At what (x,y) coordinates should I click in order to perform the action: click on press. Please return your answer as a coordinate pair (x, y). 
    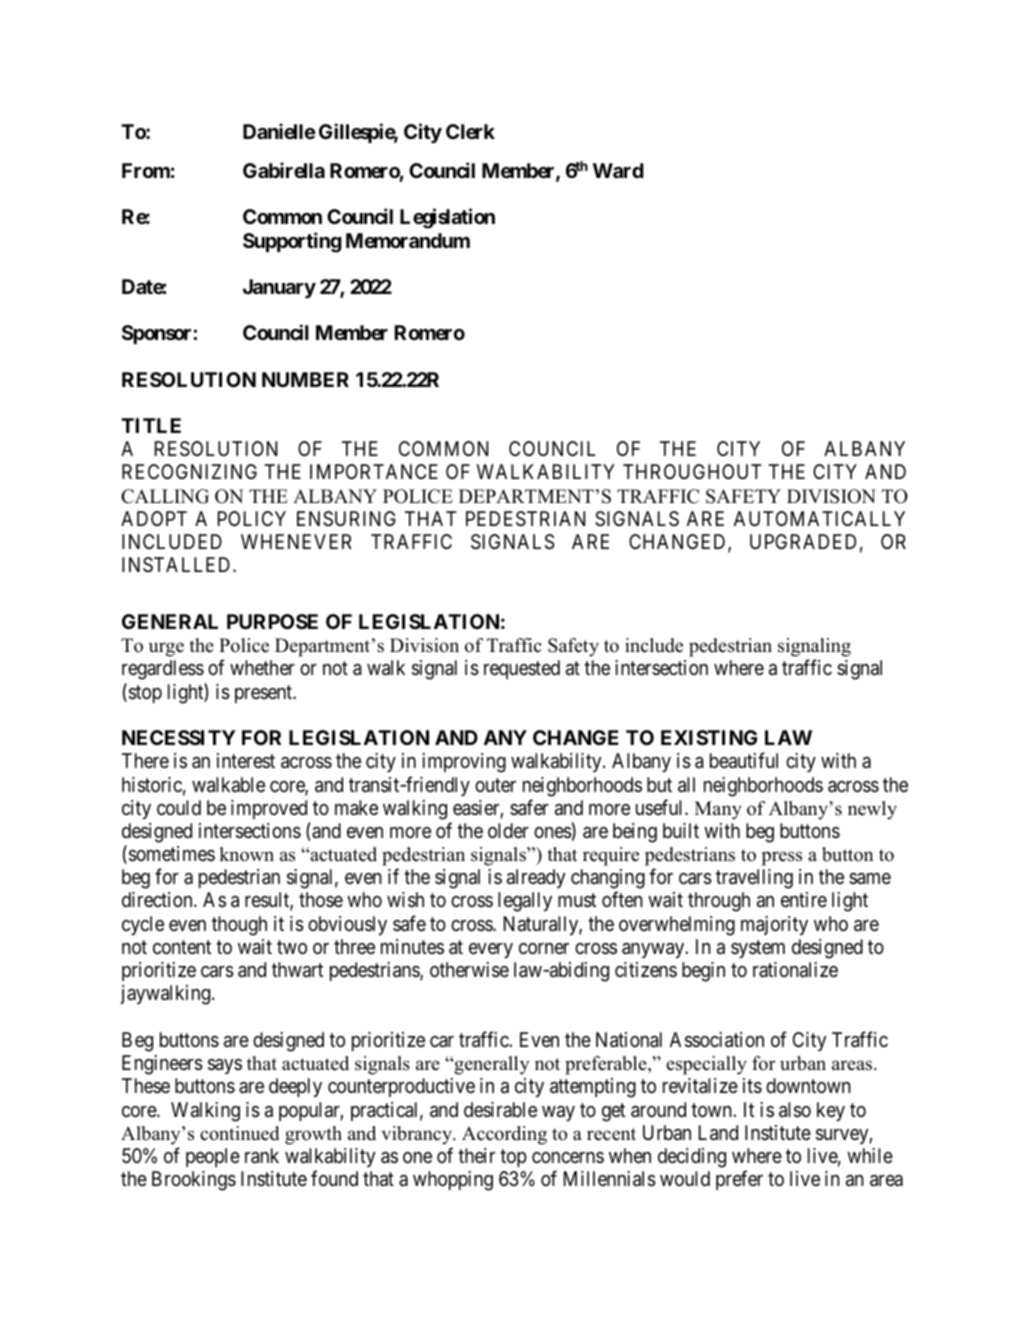
    Looking at the image, I should click on (782, 858).
